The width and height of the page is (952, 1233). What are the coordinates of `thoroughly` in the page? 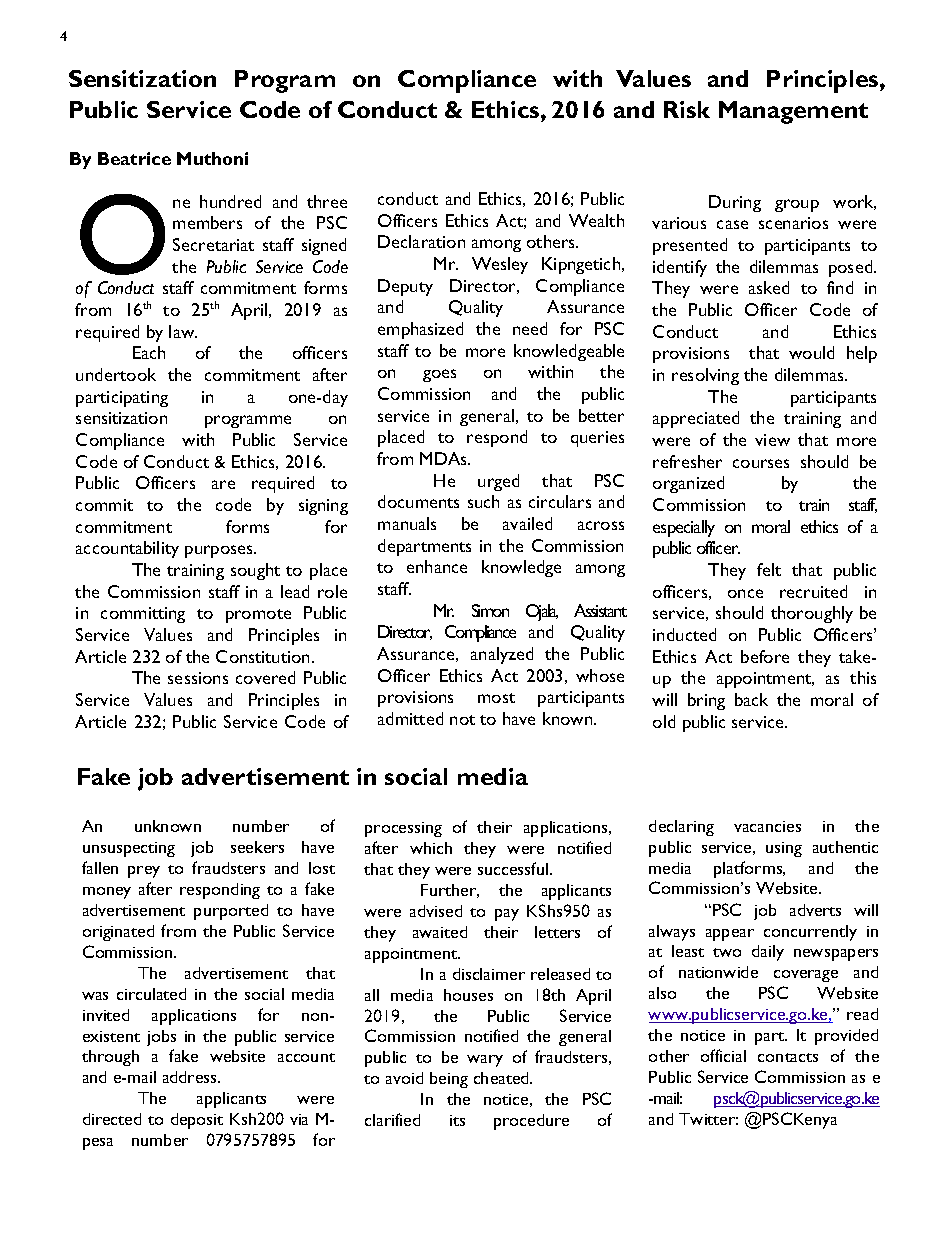 It's located at (812, 614).
